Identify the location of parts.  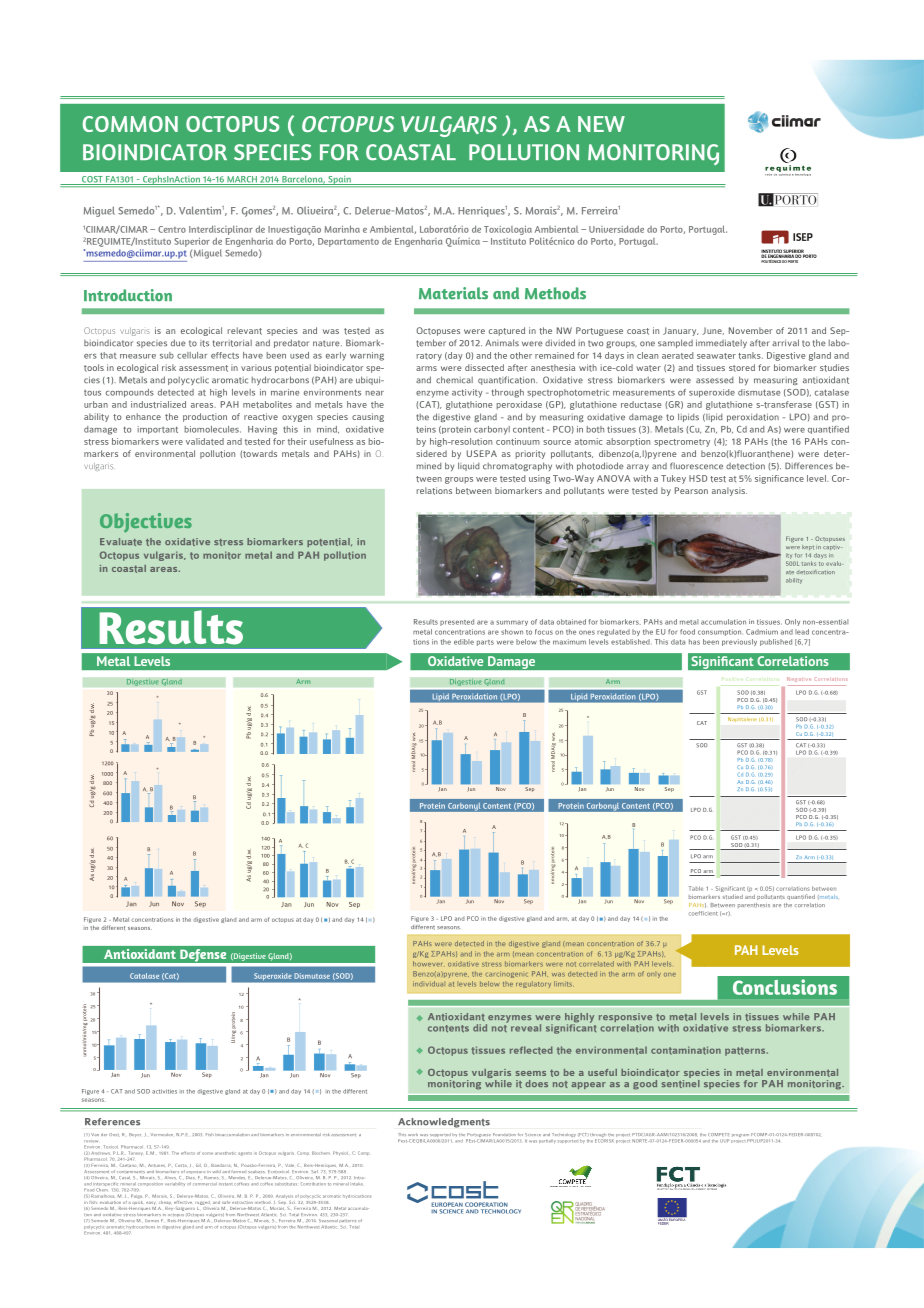
(485, 643).
